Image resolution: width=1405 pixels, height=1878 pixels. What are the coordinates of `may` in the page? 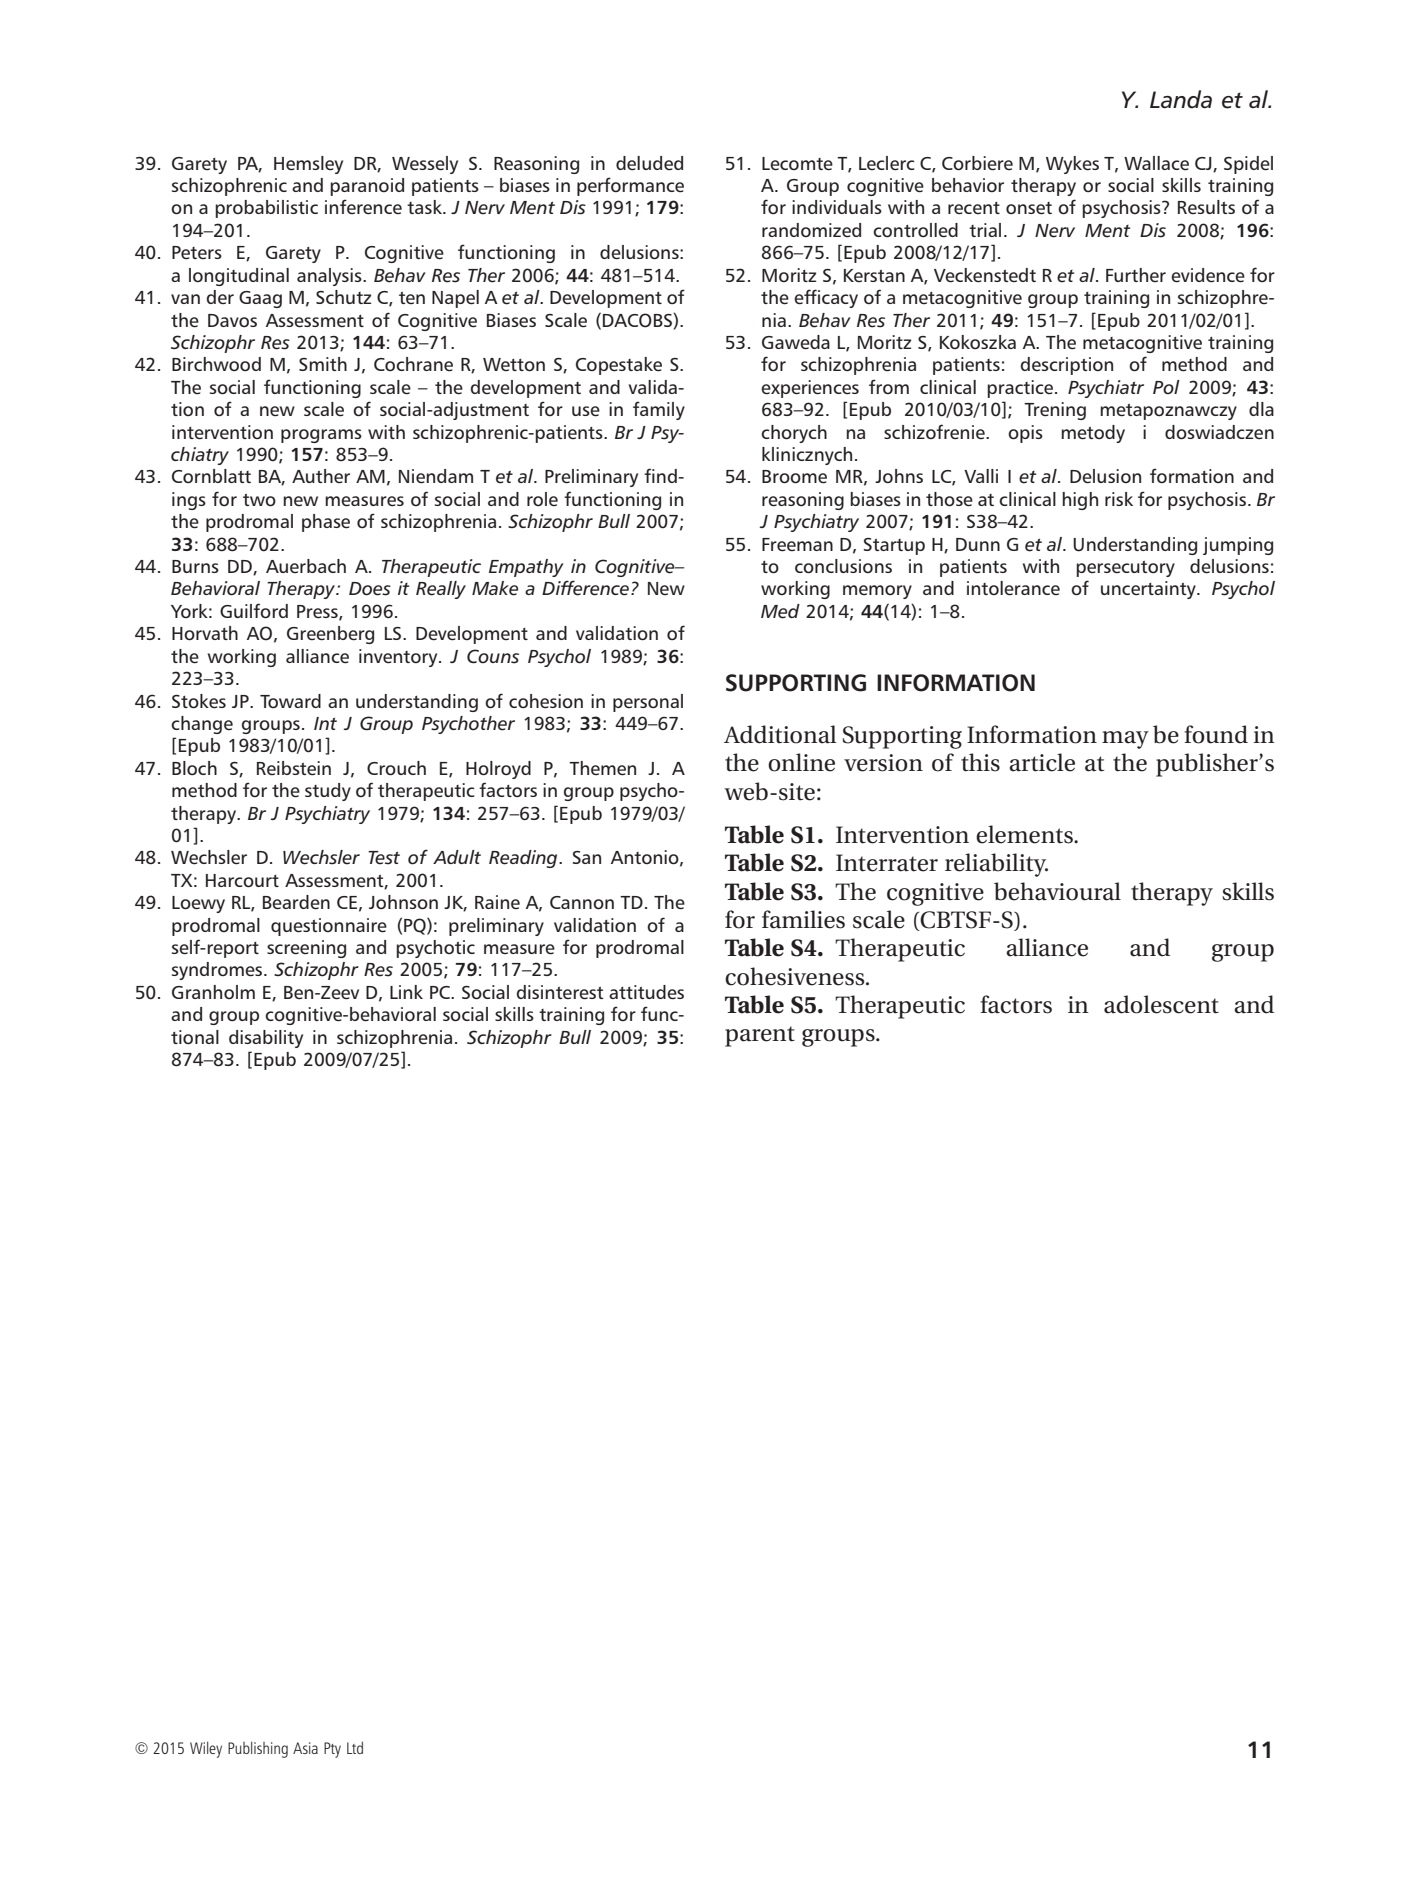 It's located at (1125, 740).
